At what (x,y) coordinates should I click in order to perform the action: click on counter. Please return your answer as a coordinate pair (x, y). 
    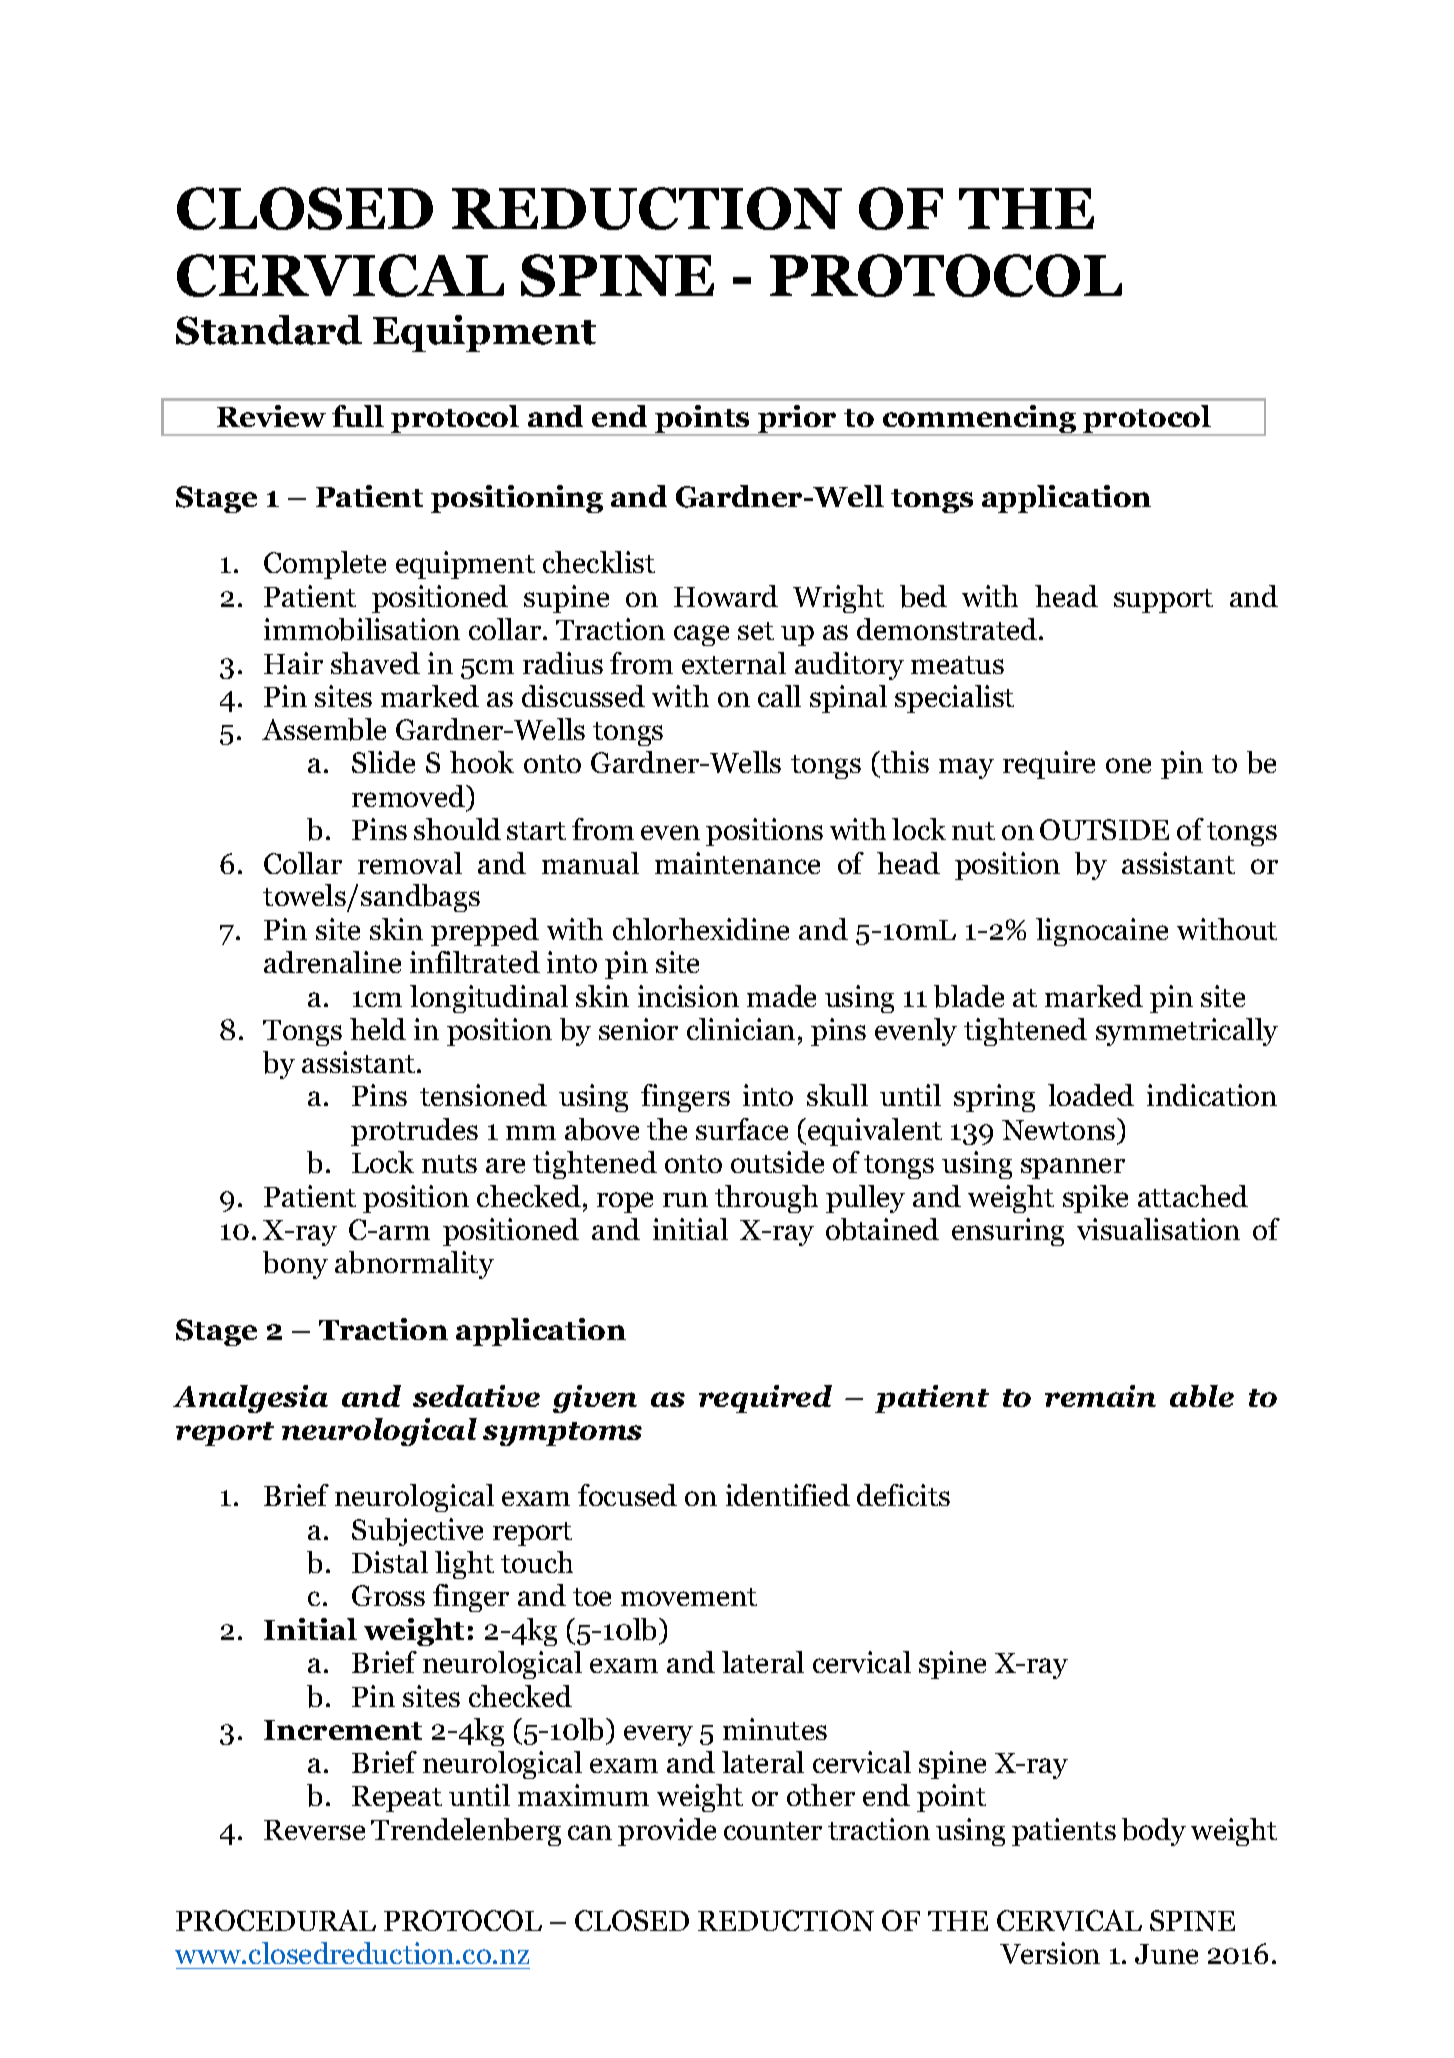
    Looking at the image, I should click on (773, 1831).
